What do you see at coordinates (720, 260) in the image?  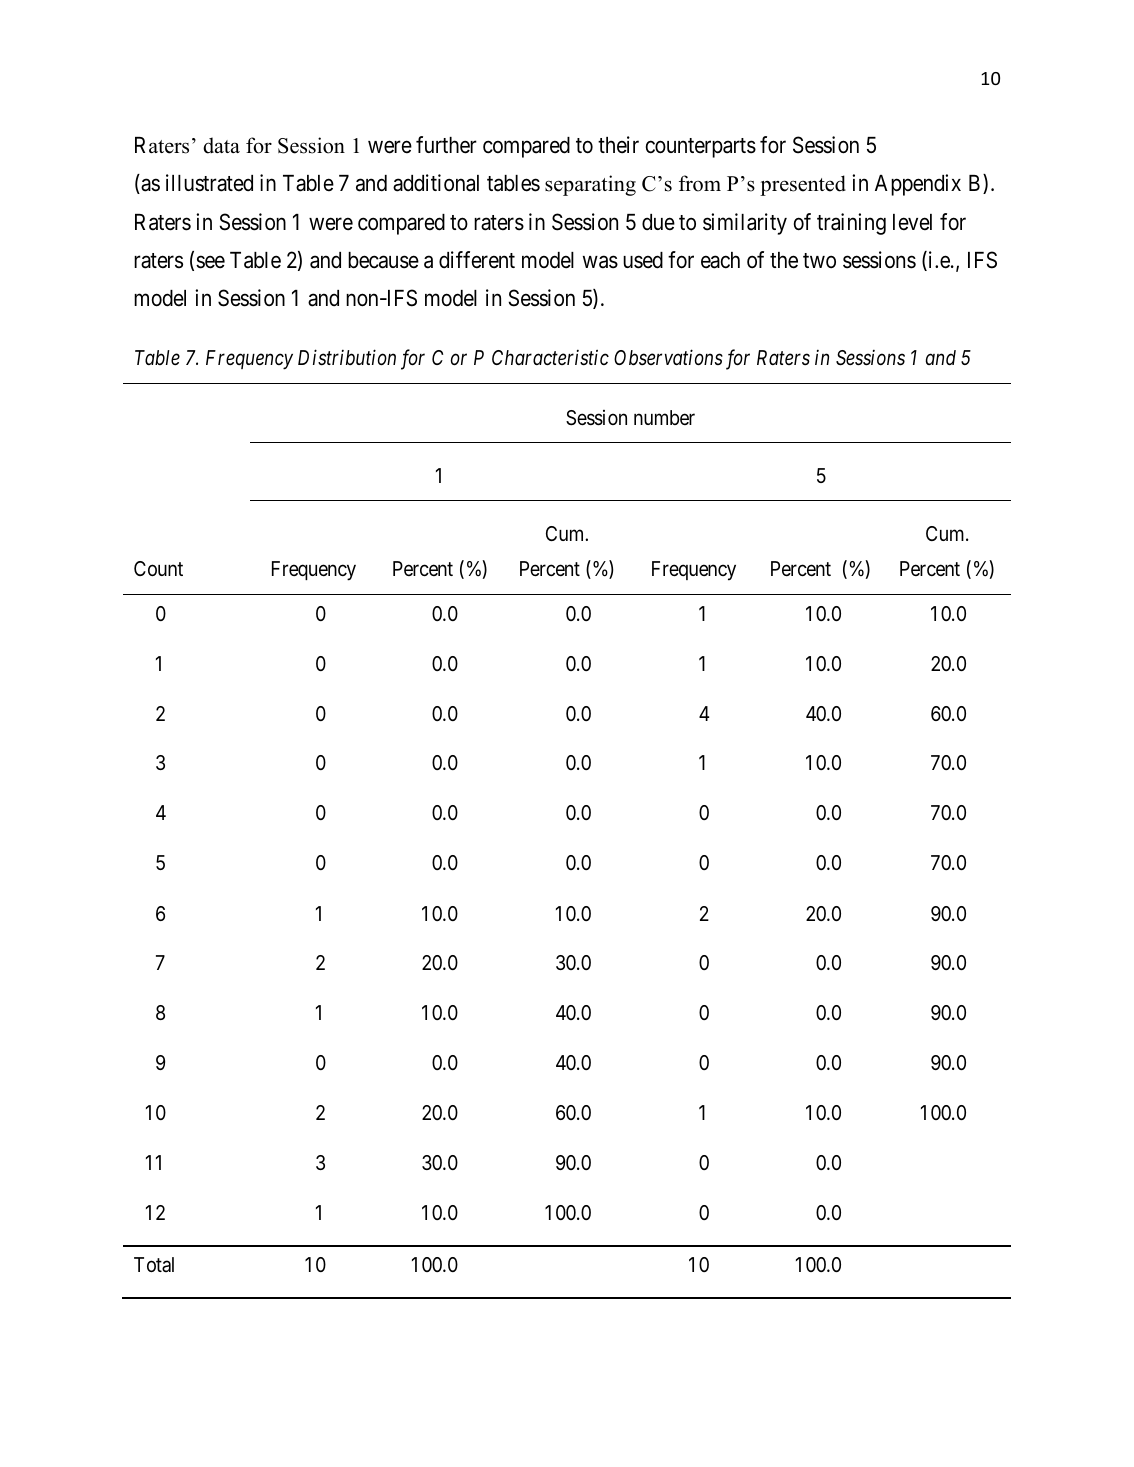 I see `each` at bounding box center [720, 260].
